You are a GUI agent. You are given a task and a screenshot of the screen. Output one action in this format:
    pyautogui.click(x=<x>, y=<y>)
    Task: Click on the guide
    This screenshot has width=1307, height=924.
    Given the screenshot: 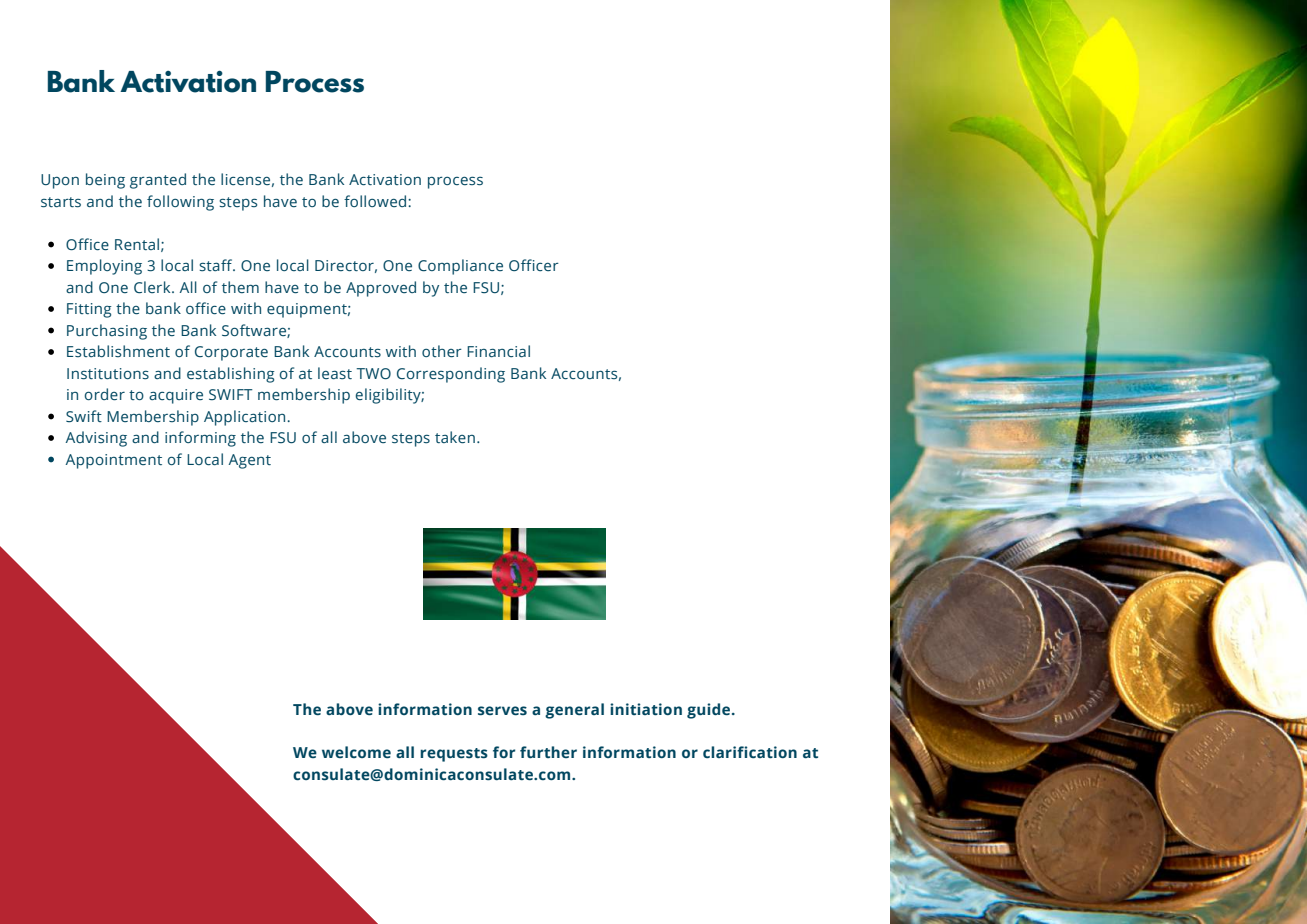 What is the action you would take?
    pyautogui.click(x=708, y=711)
